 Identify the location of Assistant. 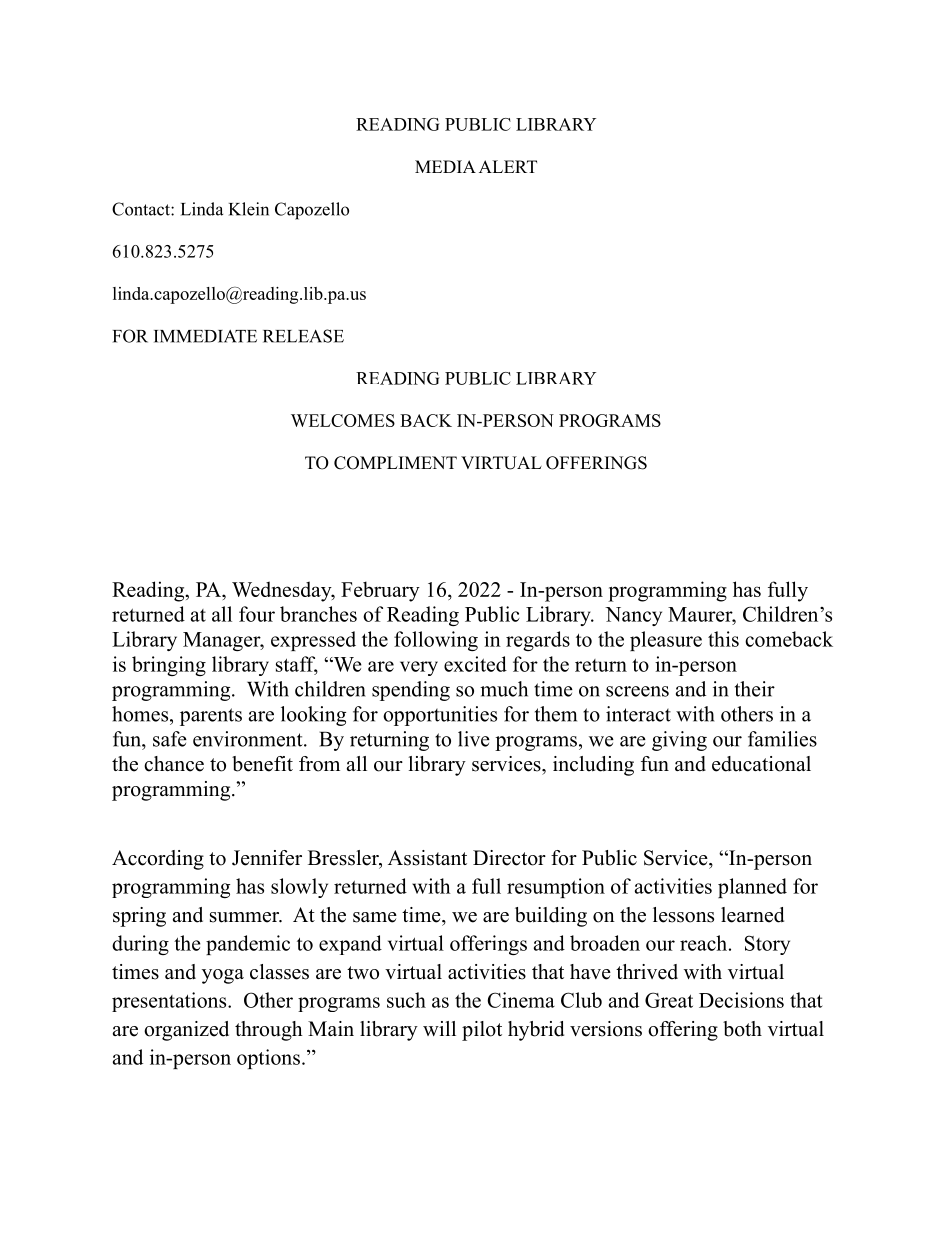
(427, 858).
